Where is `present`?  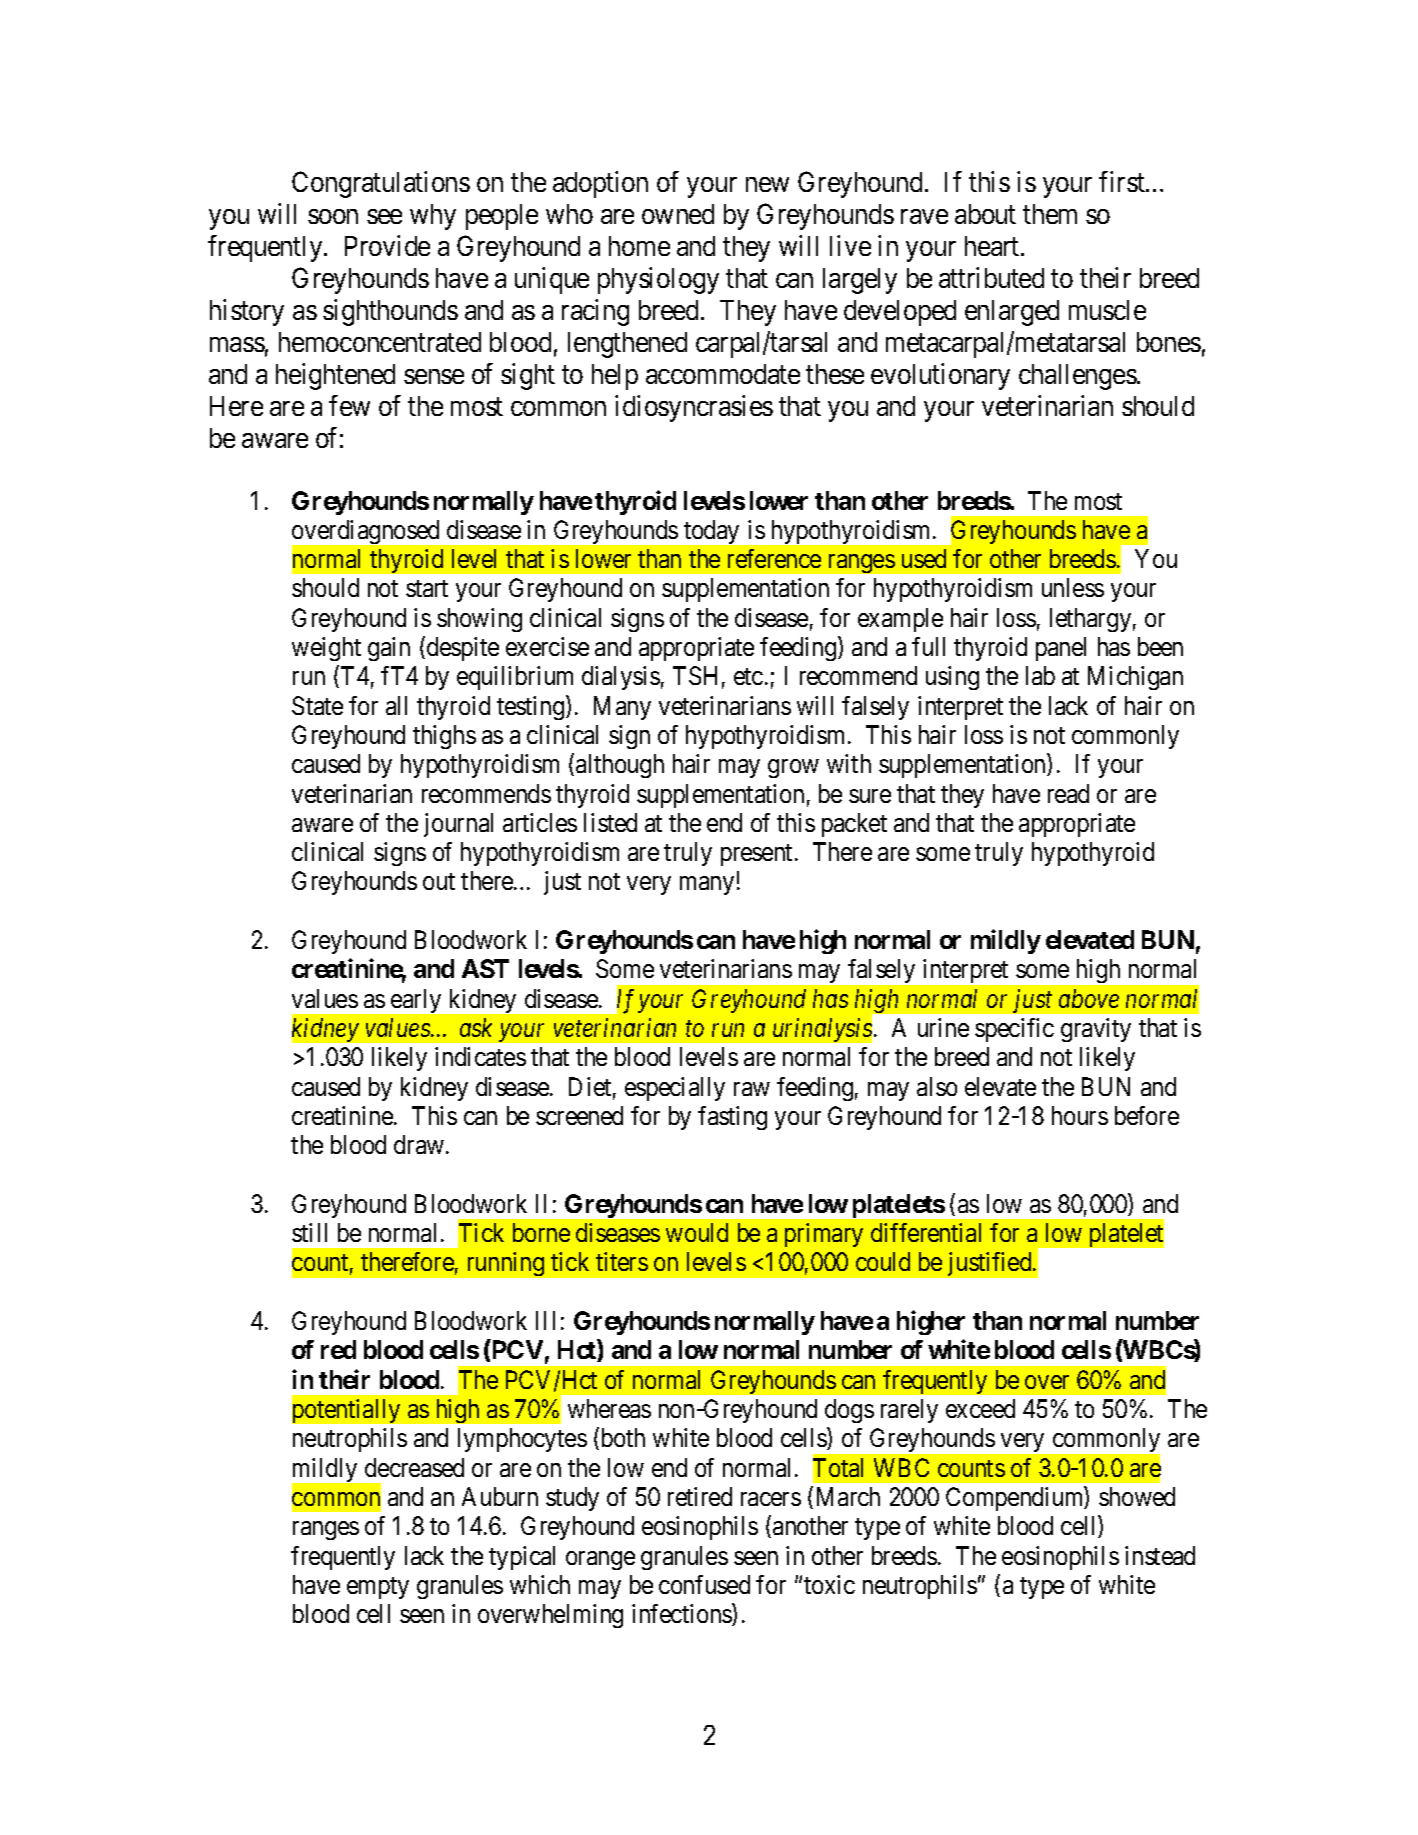 present is located at coordinates (758, 855).
